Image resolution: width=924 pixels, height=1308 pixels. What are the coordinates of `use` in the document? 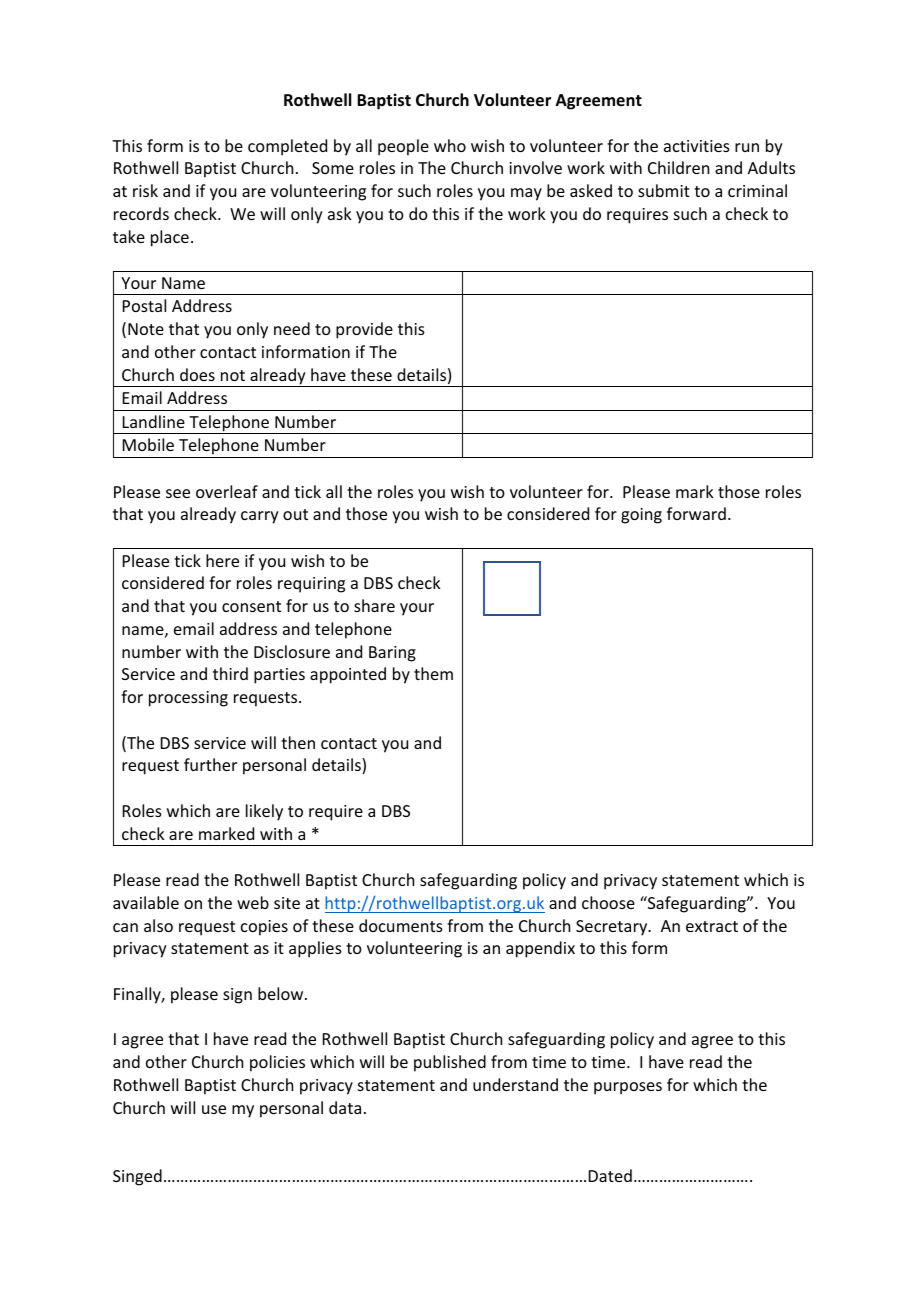 It's located at (214, 1109).
